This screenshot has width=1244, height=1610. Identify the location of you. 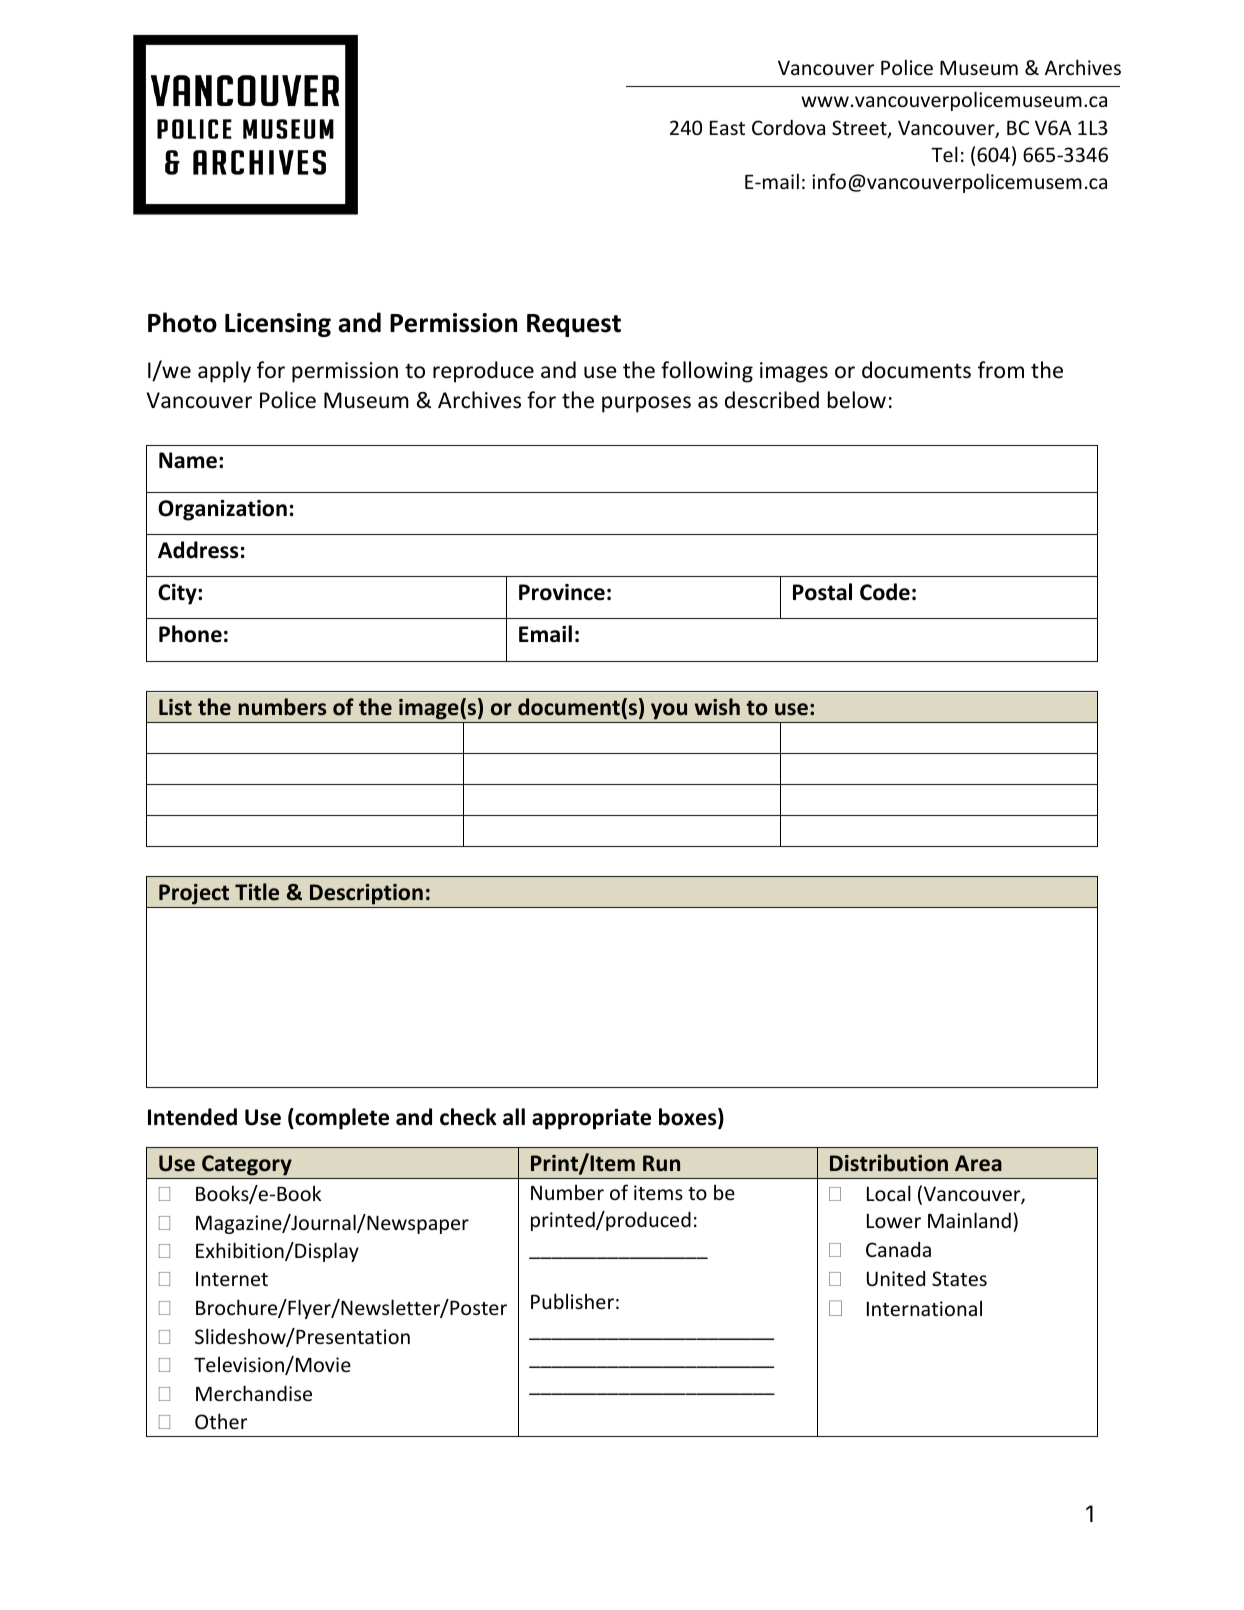
(669, 713).
